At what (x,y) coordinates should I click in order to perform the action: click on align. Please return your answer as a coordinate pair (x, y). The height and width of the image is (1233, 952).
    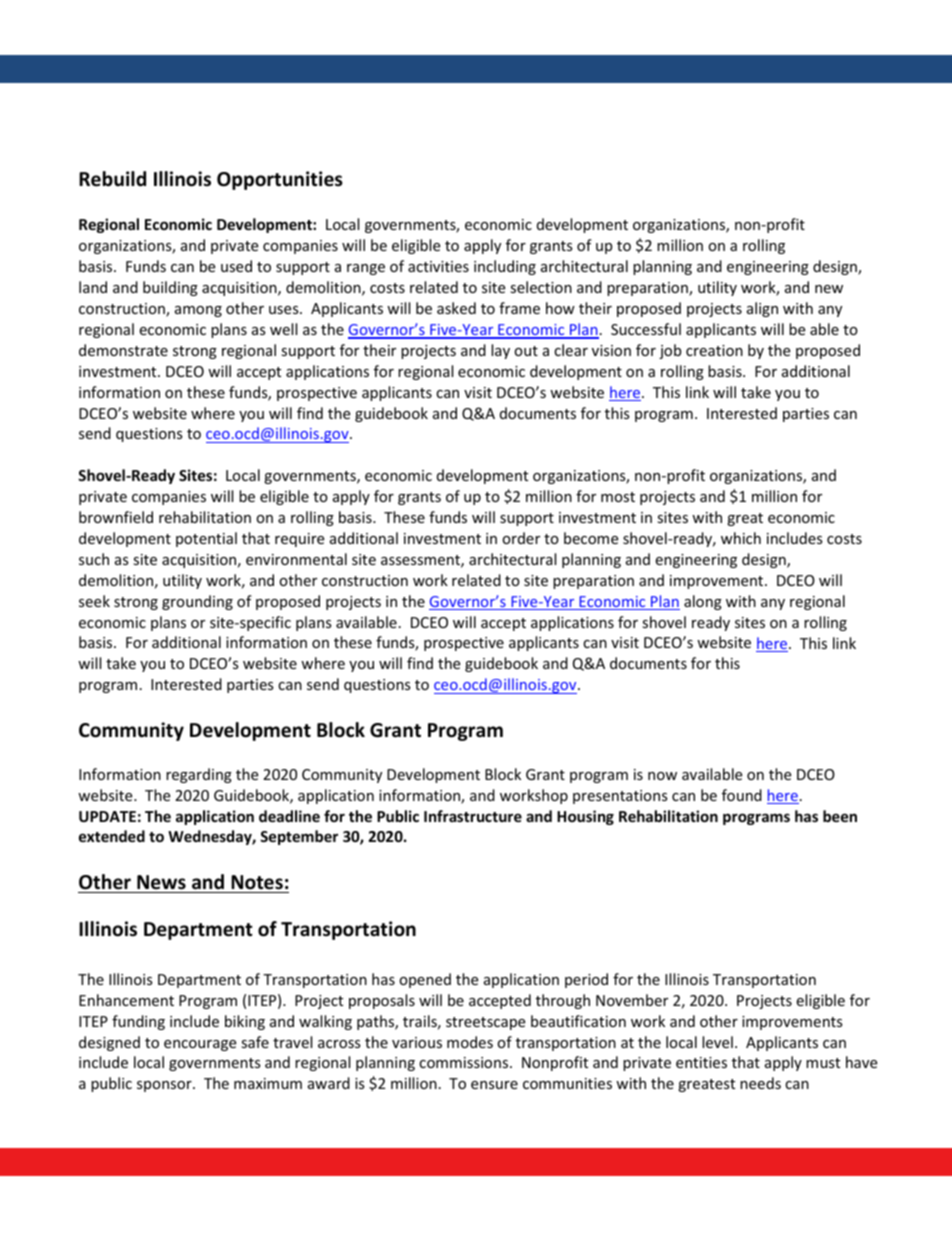
    Looking at the image, I should click on (762, 309).
